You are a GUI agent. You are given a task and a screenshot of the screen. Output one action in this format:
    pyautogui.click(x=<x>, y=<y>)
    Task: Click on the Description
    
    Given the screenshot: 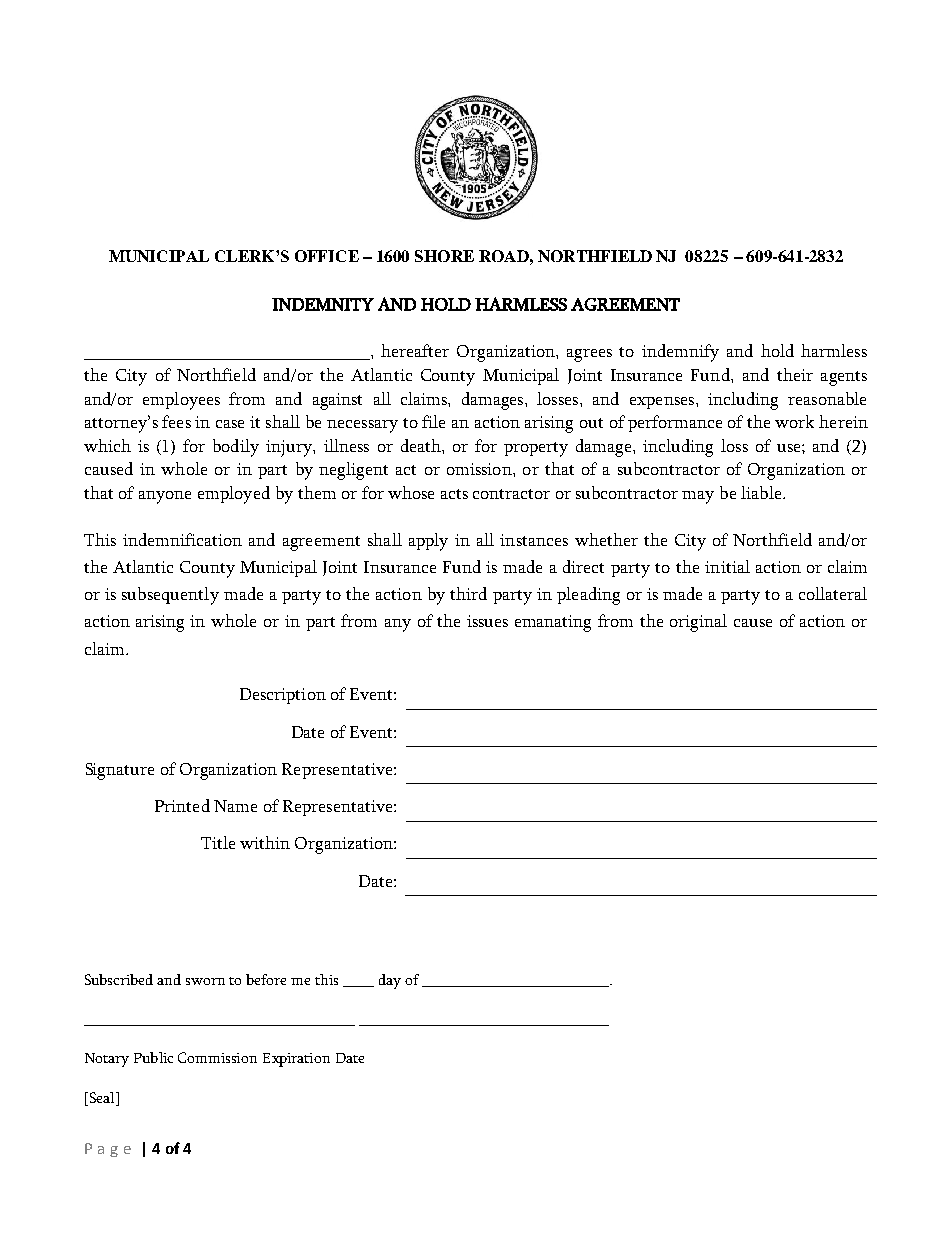 What is the action you would take?
    pyautogui.click(x=283, y=696)
